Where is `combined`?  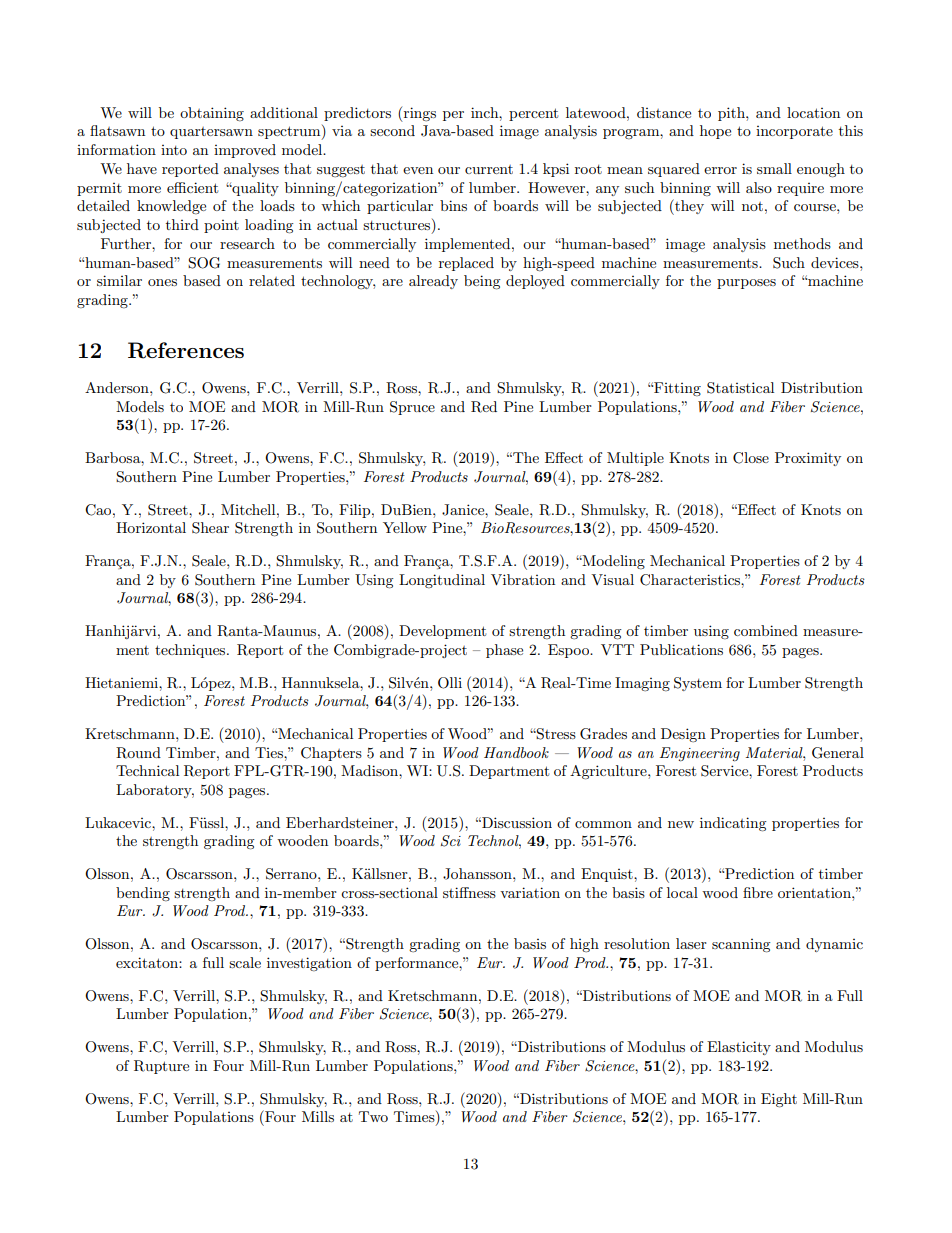
combined is located at coordinates (766, 630).
